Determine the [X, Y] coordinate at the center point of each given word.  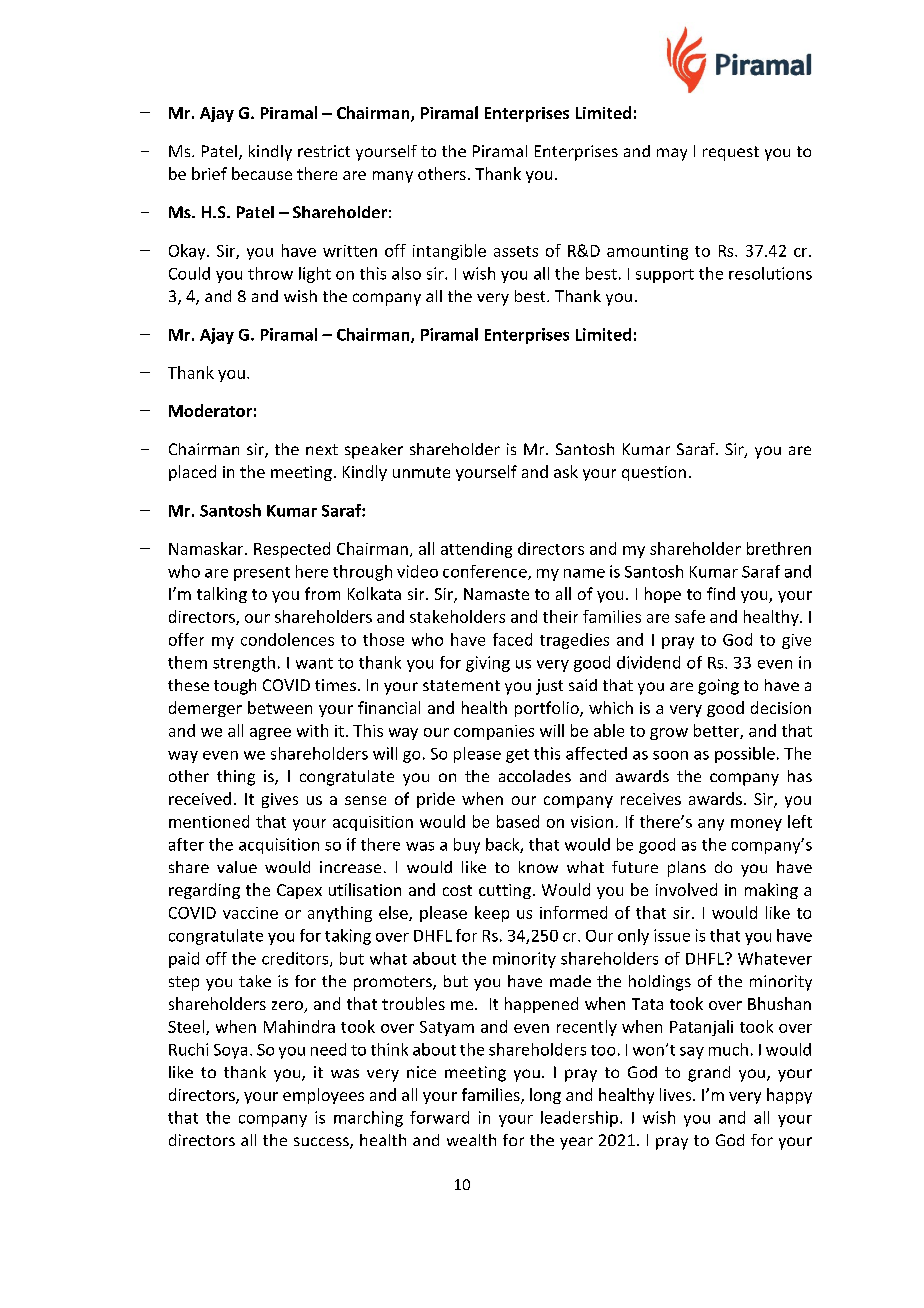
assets [516, 251]
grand [709, 1074]
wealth [471, 1140]
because [262, 173]
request [731, 153]
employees [323, 1096]
